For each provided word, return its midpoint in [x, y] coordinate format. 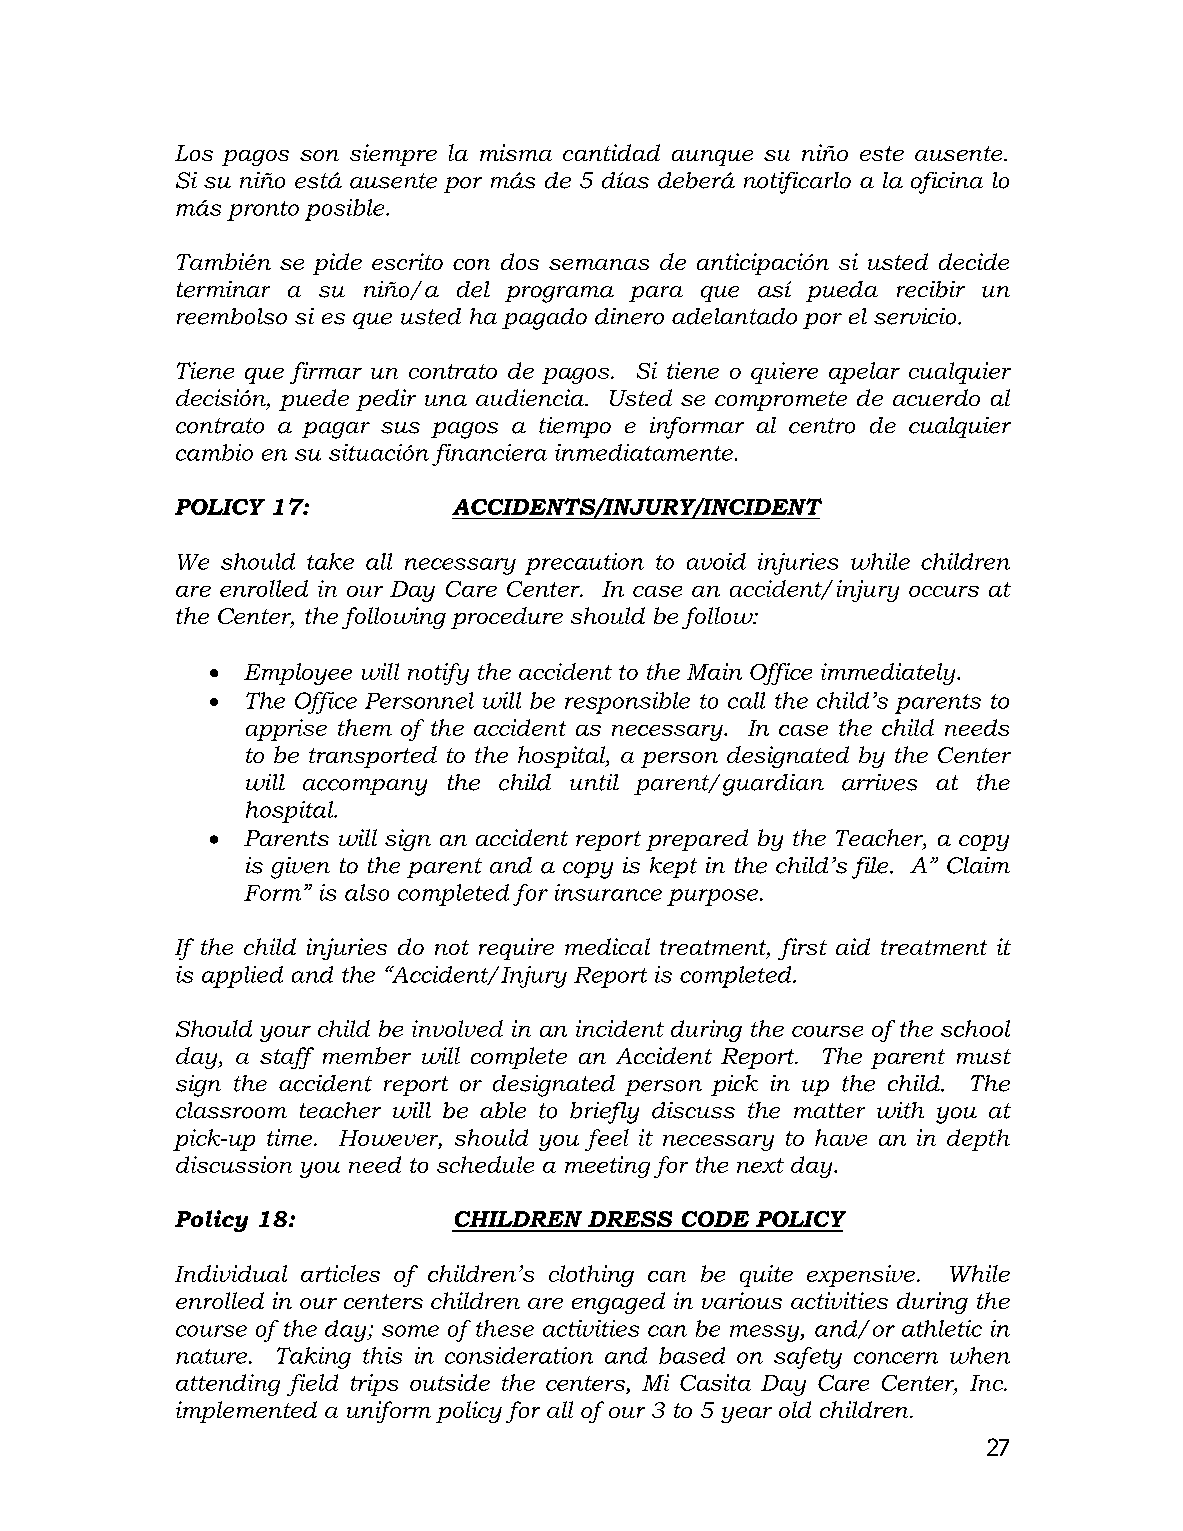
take [330, 561]
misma [516, 152]
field [312, 1385]
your [285, 1034]
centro [822, 426]
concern [896, 1358]
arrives [879, 782]
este [882, 153]
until [594, 782]
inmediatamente [644, 452]
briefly [604, 1113]
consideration [519, 1355]
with [900, 1110]
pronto [263, 211]
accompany [365, 787]
